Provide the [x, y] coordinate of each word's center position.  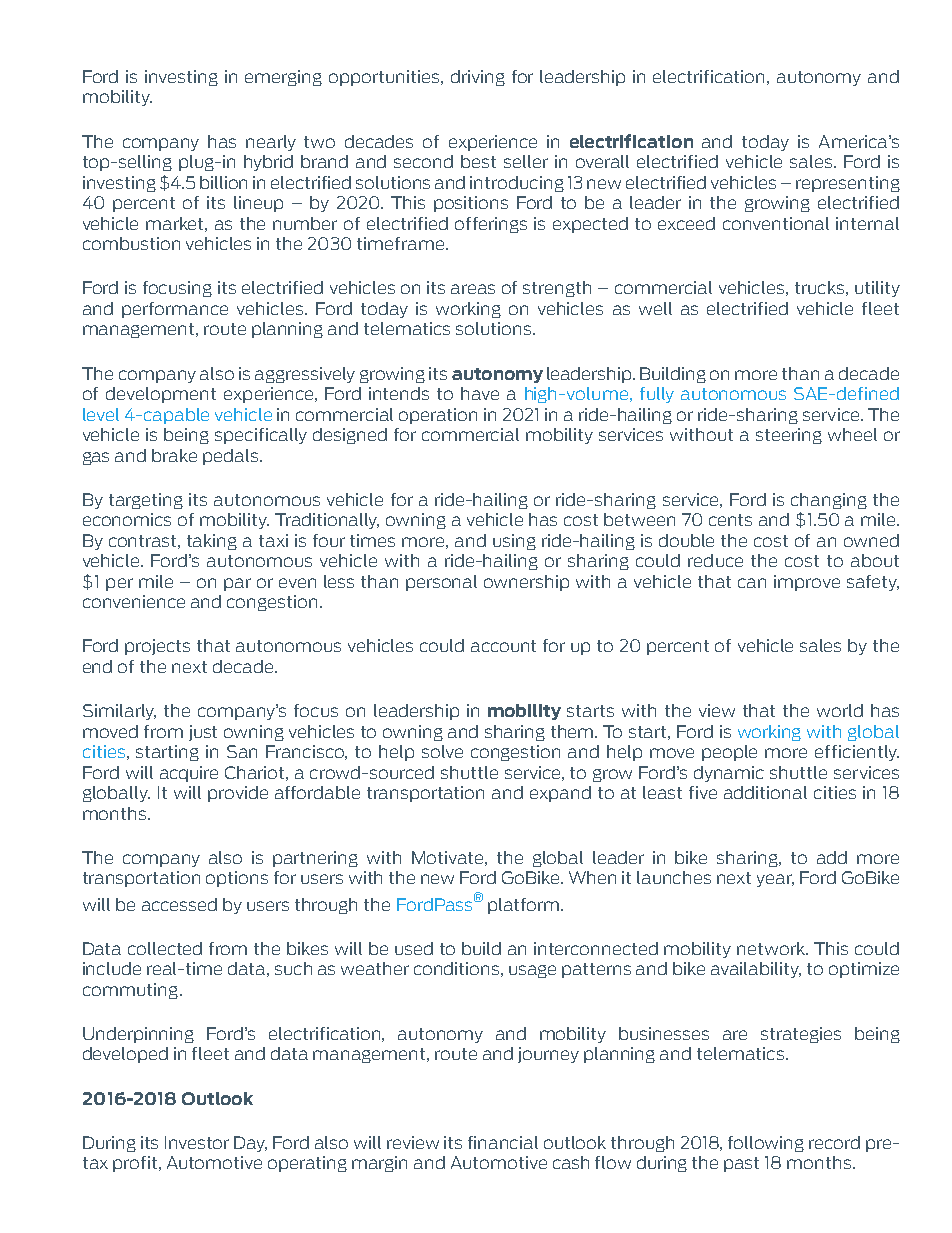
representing [848, 184]
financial [503, 1142]
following [766, 1144]
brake [174, 455]
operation [438, 416]
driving [478, 78]
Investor [197, 1142]
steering [789, 436]
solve [442, 751]
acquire [189, 774]
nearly [271, 143]
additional [765, 792]
